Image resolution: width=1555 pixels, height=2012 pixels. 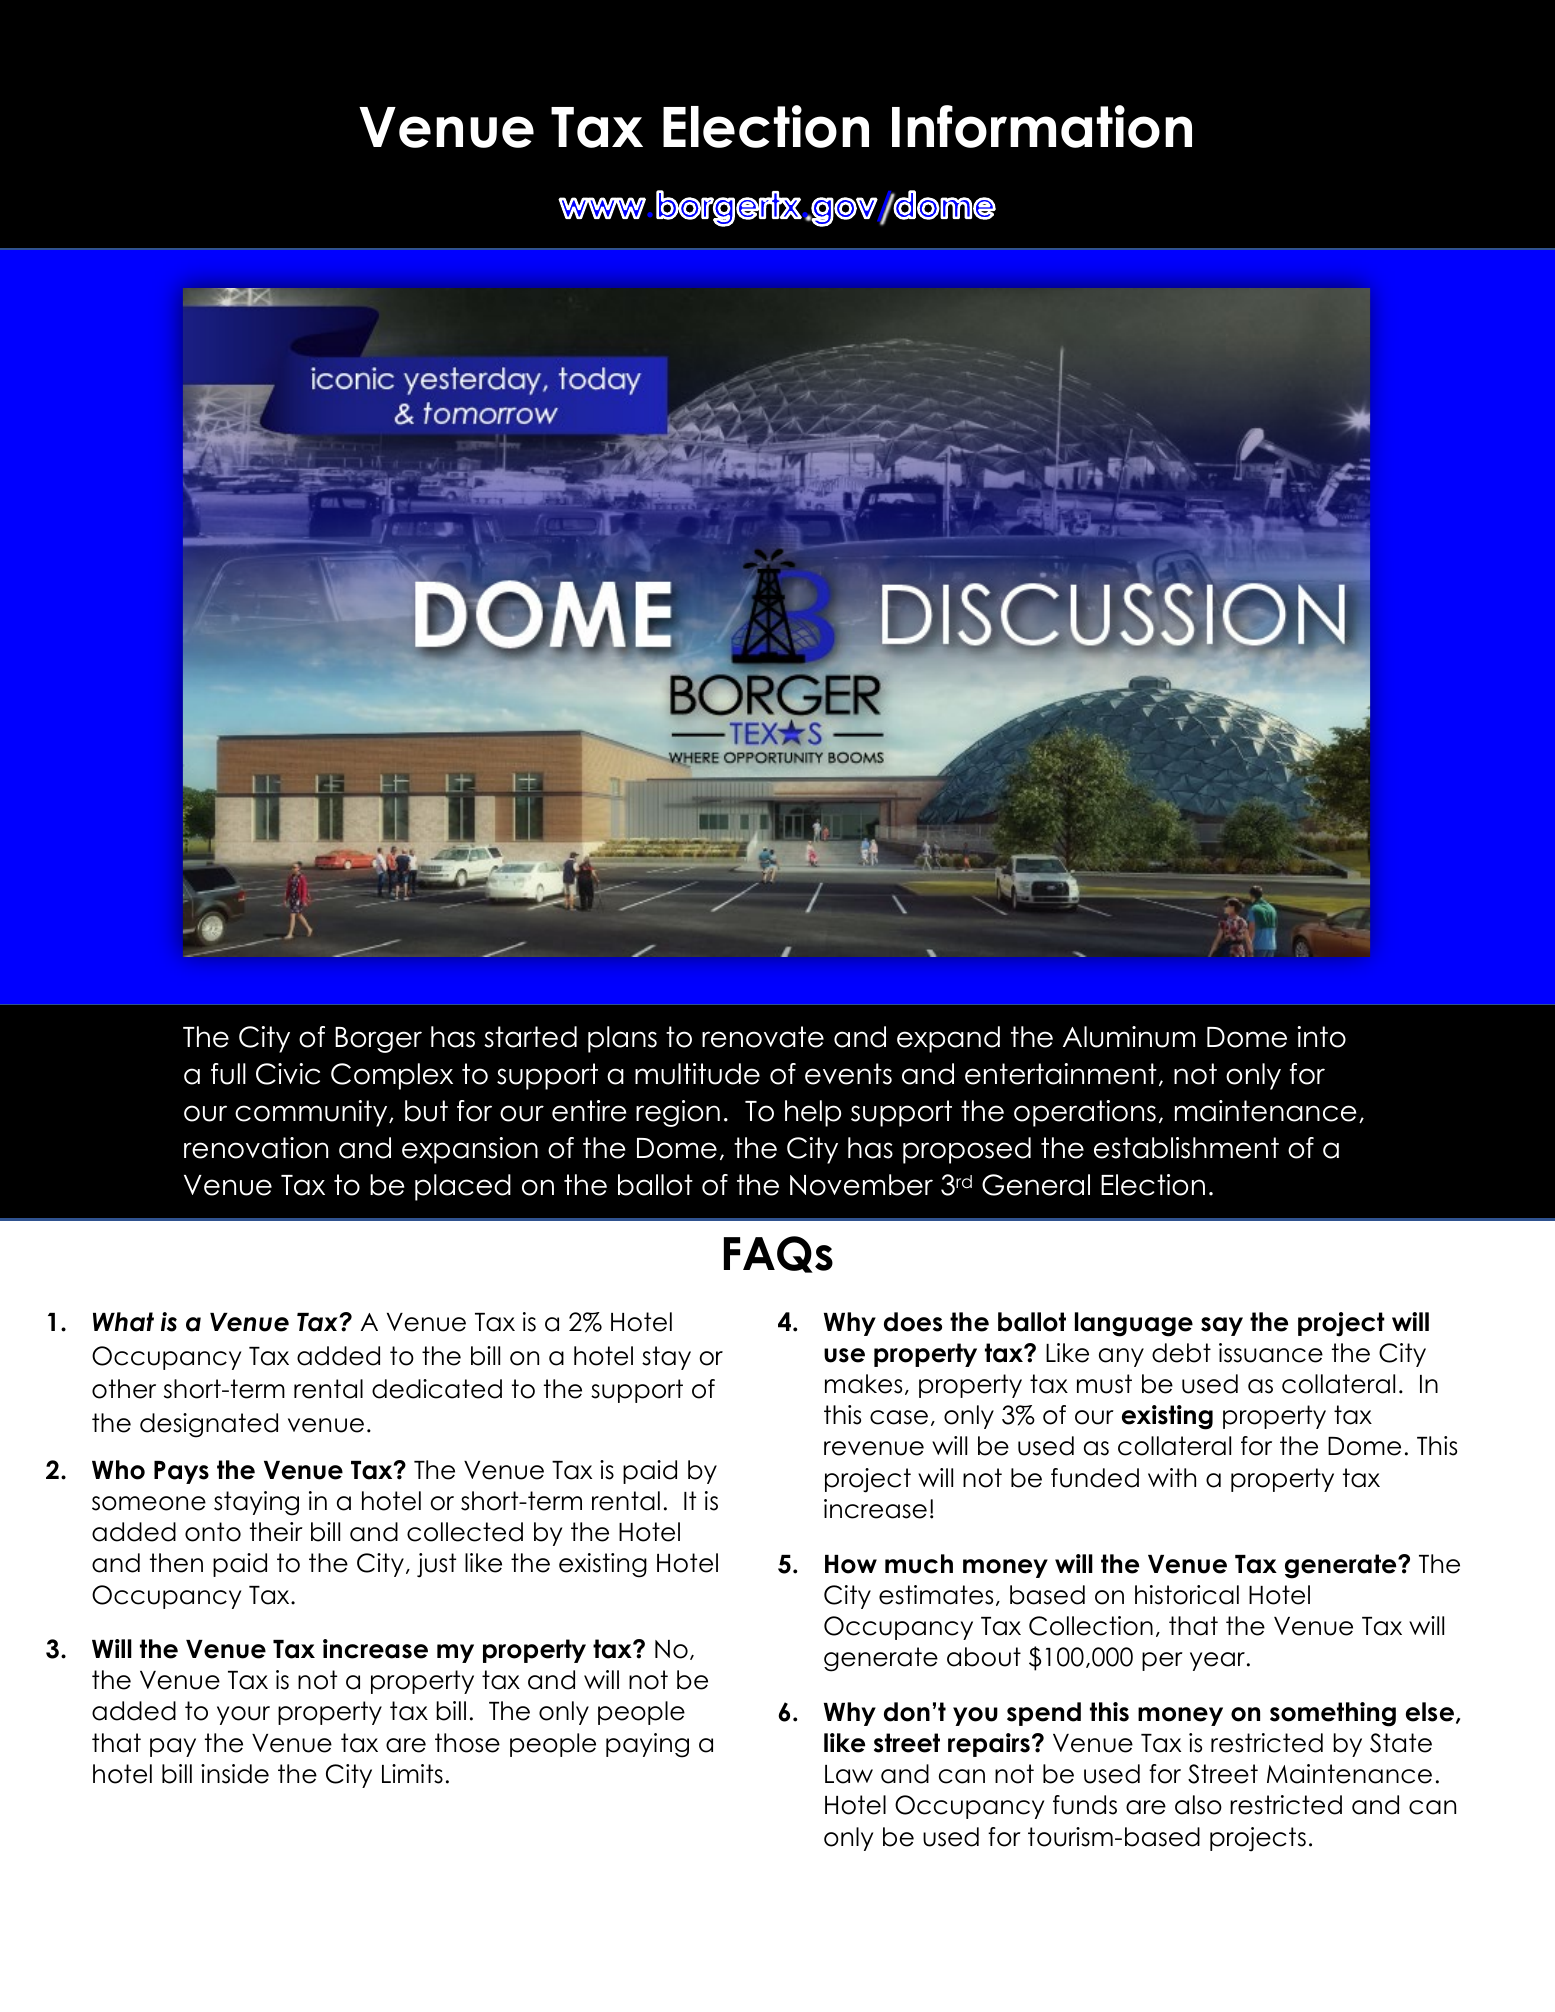 What do you see at coordinates (848, 1074) in the image?
I see `events` at bounding box center [848, 1074].
